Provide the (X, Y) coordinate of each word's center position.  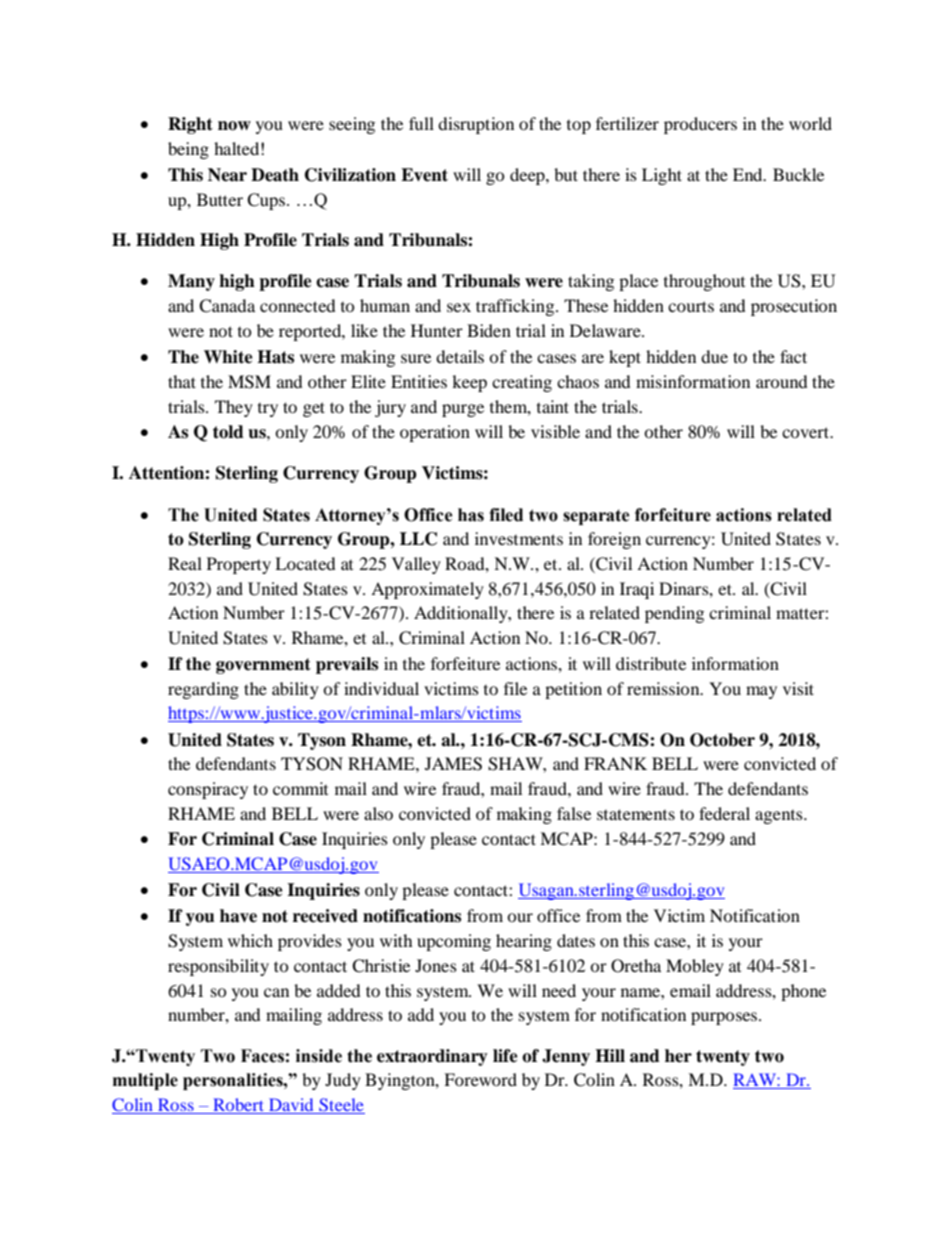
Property (239, 565)
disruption (476, 125)
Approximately (427, 590)
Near (227, 175)
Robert (238, 1104)
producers (700, 125)
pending (674, 614)
